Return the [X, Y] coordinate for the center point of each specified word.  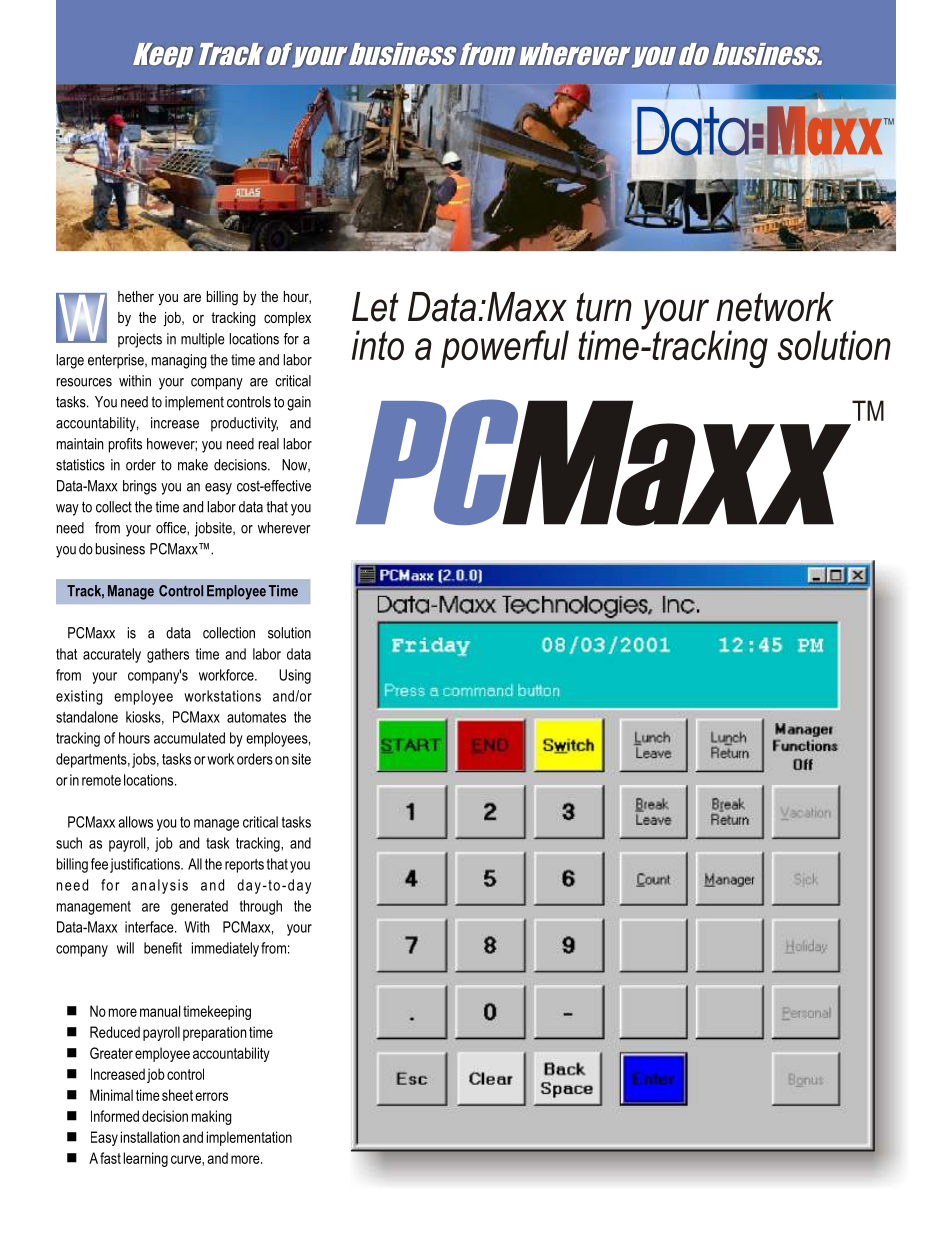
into [378, 345]
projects [140, 340]
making [212, 1117]
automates [256, 717]
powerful [505, 349]
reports [244, 866]
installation [150, 1137]
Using [295, 676]
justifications [146, 865]
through [261, 907]
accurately [112, 655]
